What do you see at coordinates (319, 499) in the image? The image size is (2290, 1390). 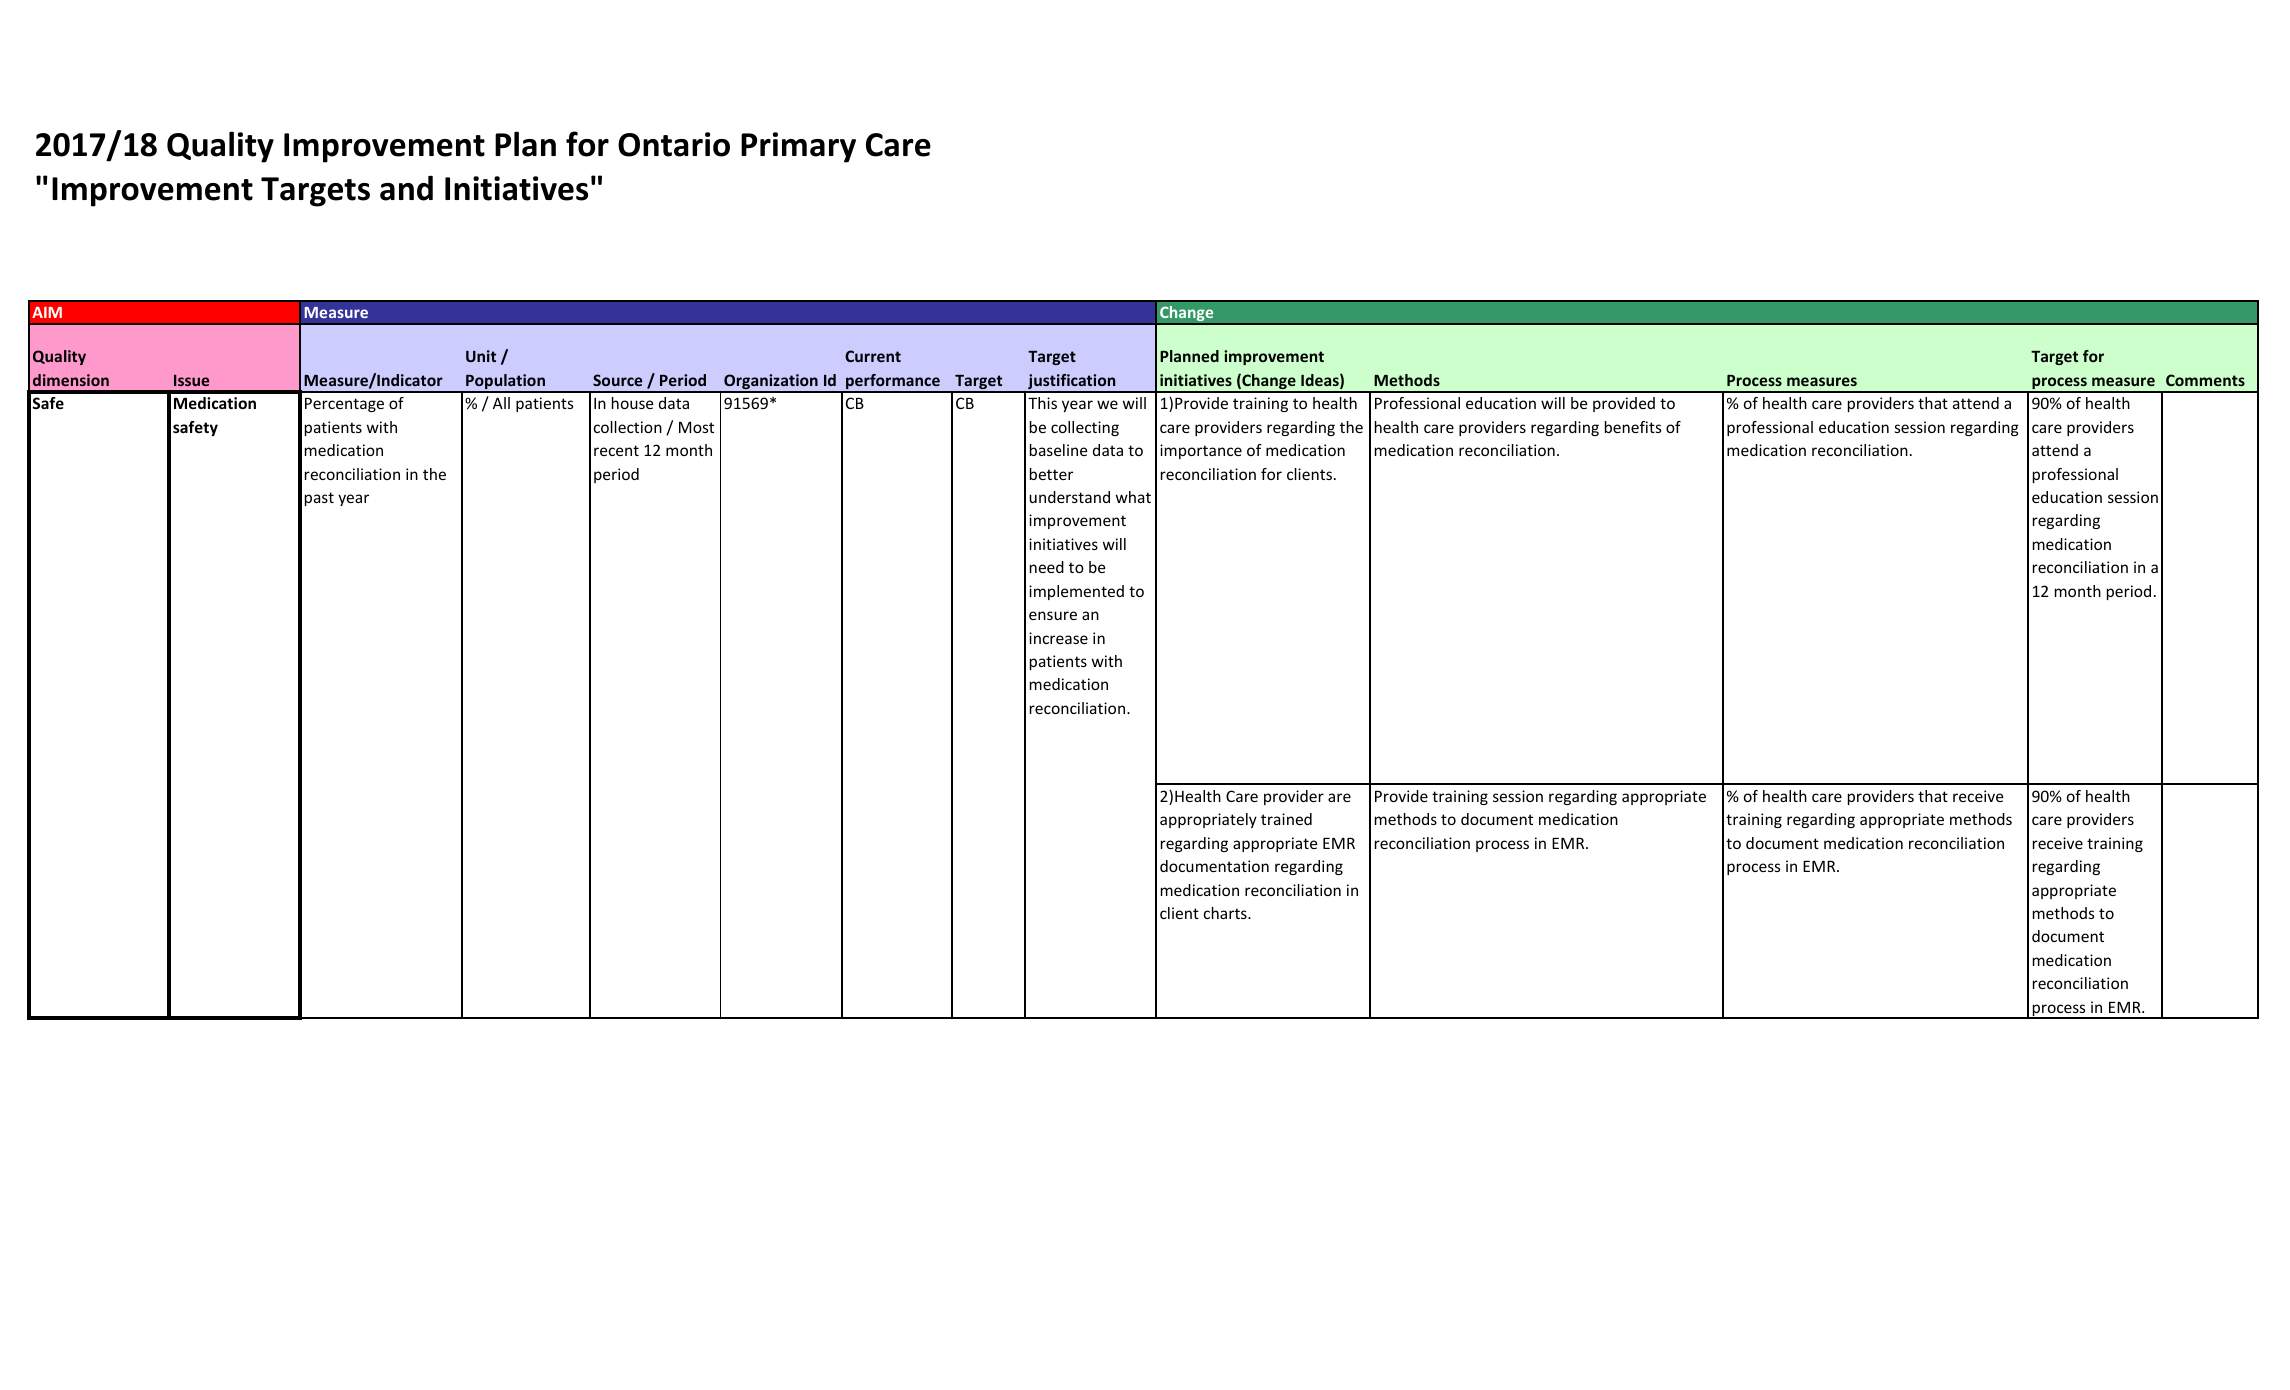 I see `past` at bounding box center [319, 499].
